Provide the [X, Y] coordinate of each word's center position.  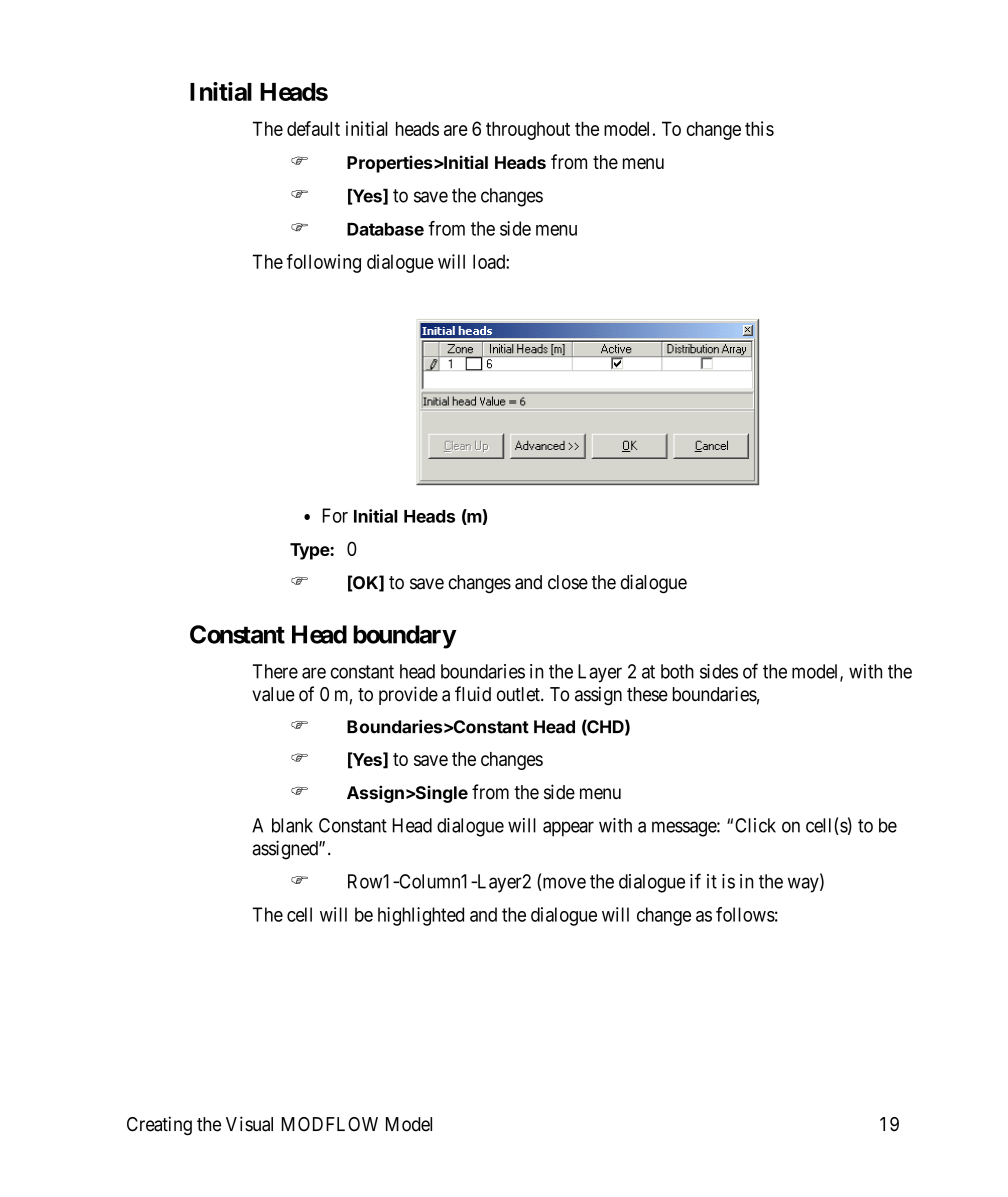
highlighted [421, 916]
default [313, 128]
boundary [404, 637]
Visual [249, 1124]
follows [745, 914]
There [275, 671]
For [335, 515]
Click [755, 825]
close [568, 582]
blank [292, 825]
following [324, 263]
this [759, 128]
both [677, 671]
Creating [159, 1126]
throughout [528, 130]
